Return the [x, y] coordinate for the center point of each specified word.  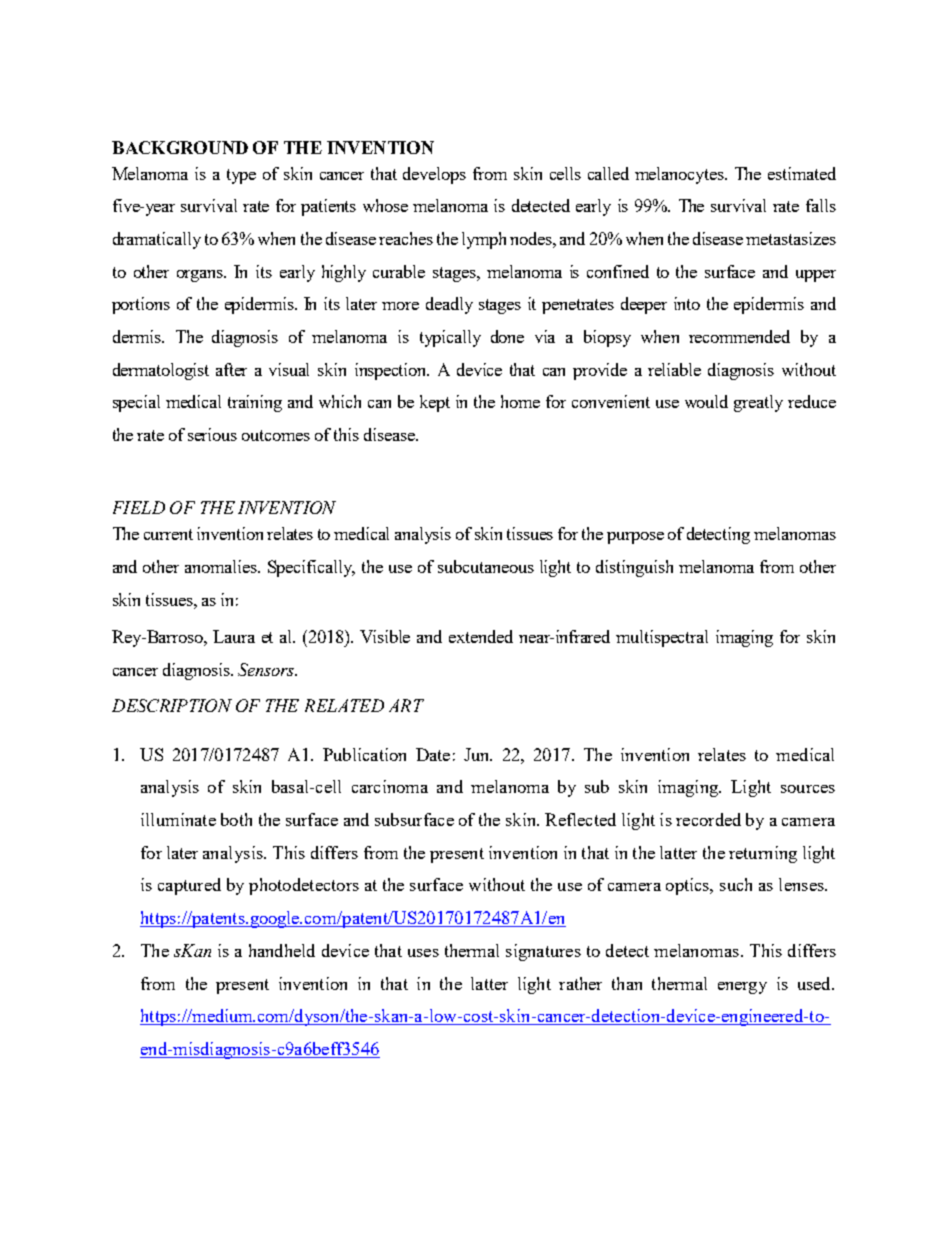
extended [481, 636]
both [236, 819]
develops [434, 175]
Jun [478, 754]
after [231, 369]
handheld [282, 950]
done [507, 336]
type [241, 176]
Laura [234, 636]
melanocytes [680, 175]
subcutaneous [486, 566]
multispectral [662, 638]
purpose [635, 538]
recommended [739, 336]
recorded [708, 819]
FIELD [139, 507]
